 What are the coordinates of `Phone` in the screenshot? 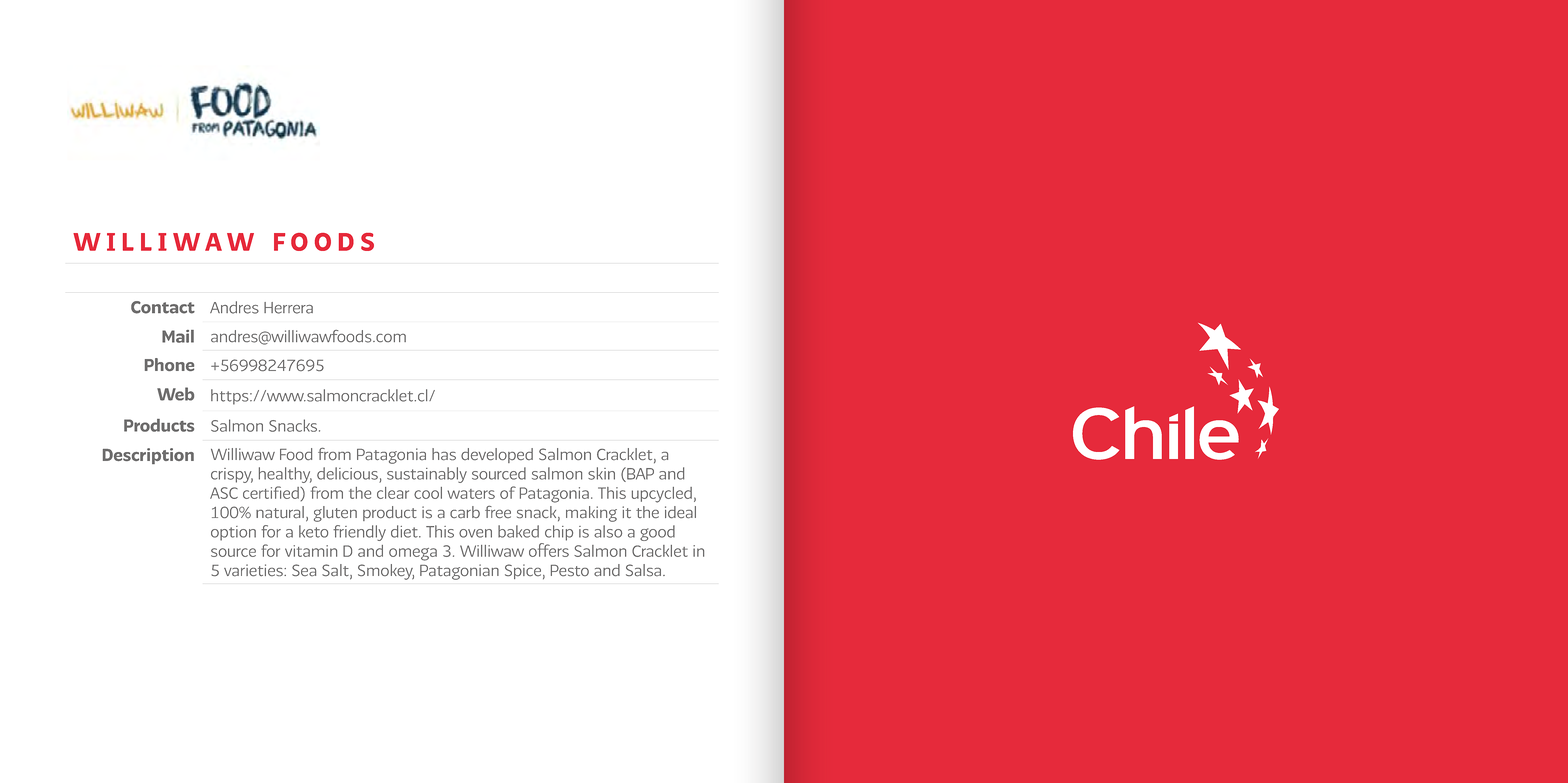 It's located at (169, 364).
